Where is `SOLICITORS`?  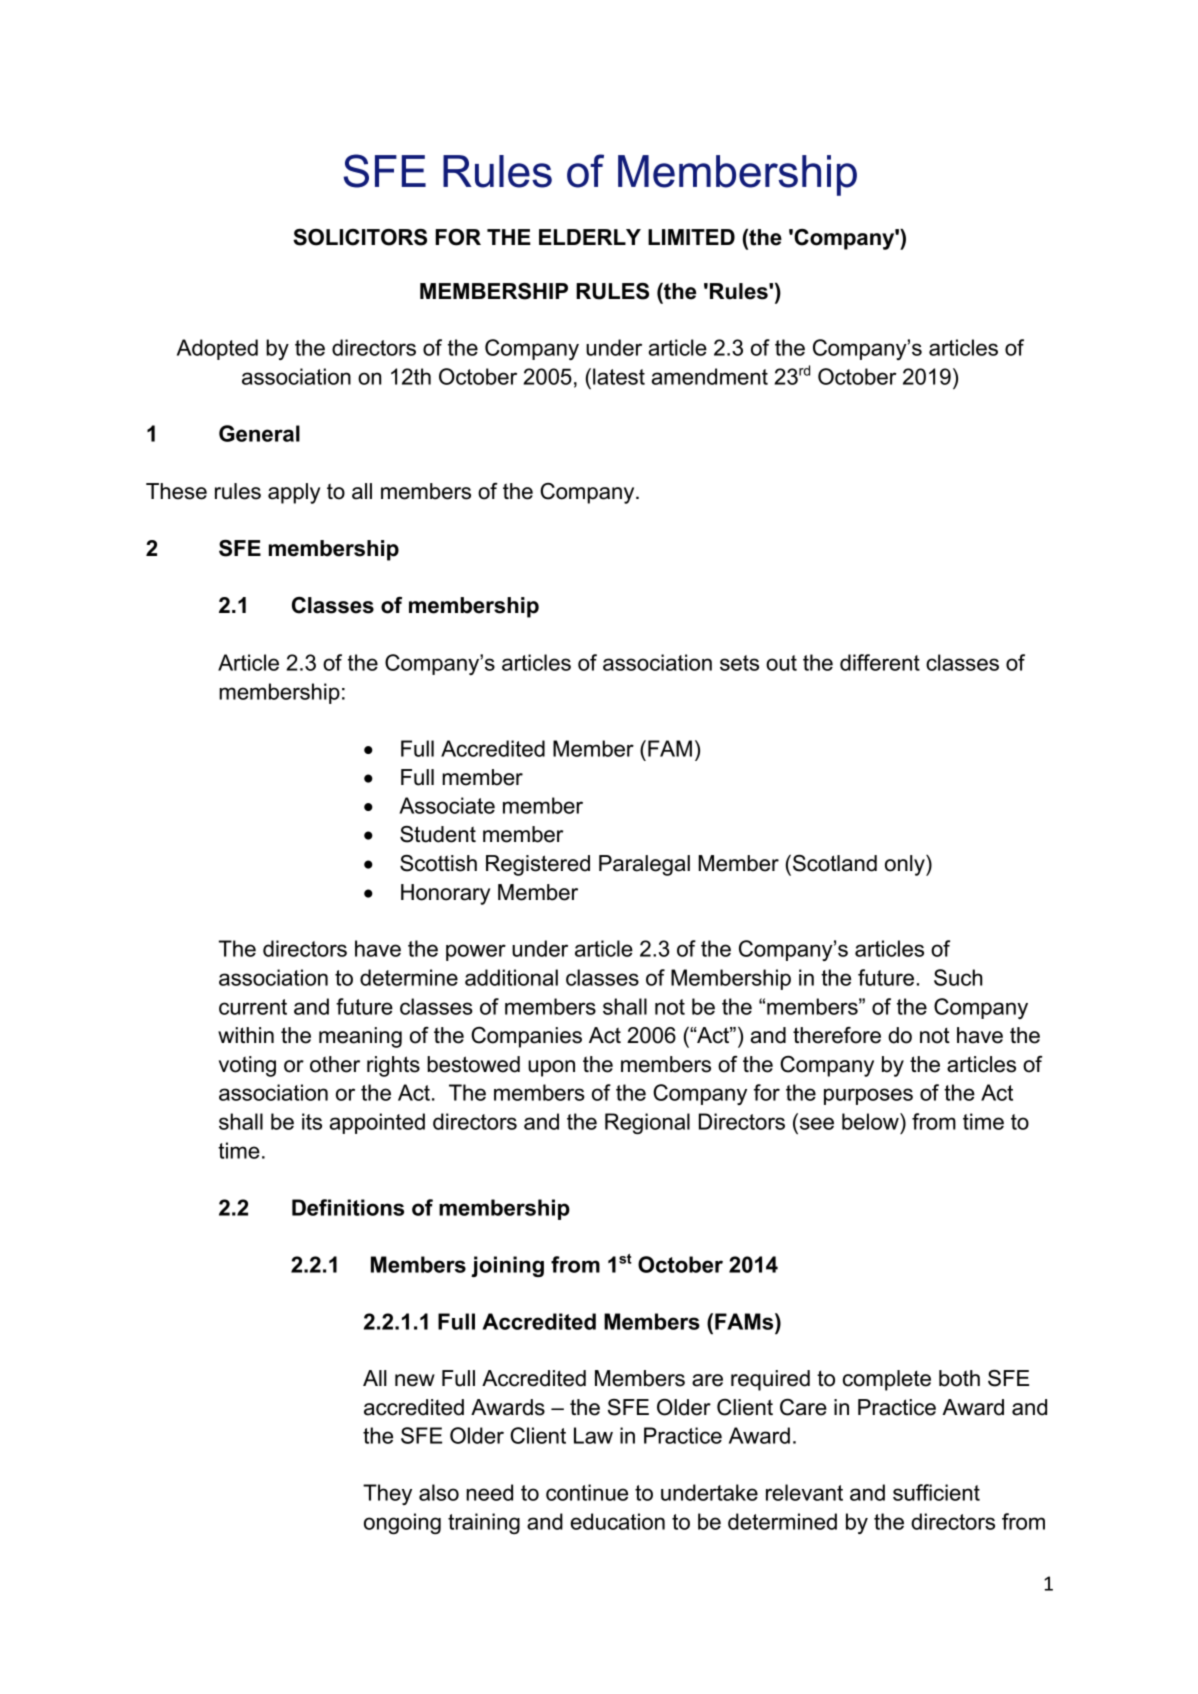
SOLICITORS is located at coordinates (360, 237).
